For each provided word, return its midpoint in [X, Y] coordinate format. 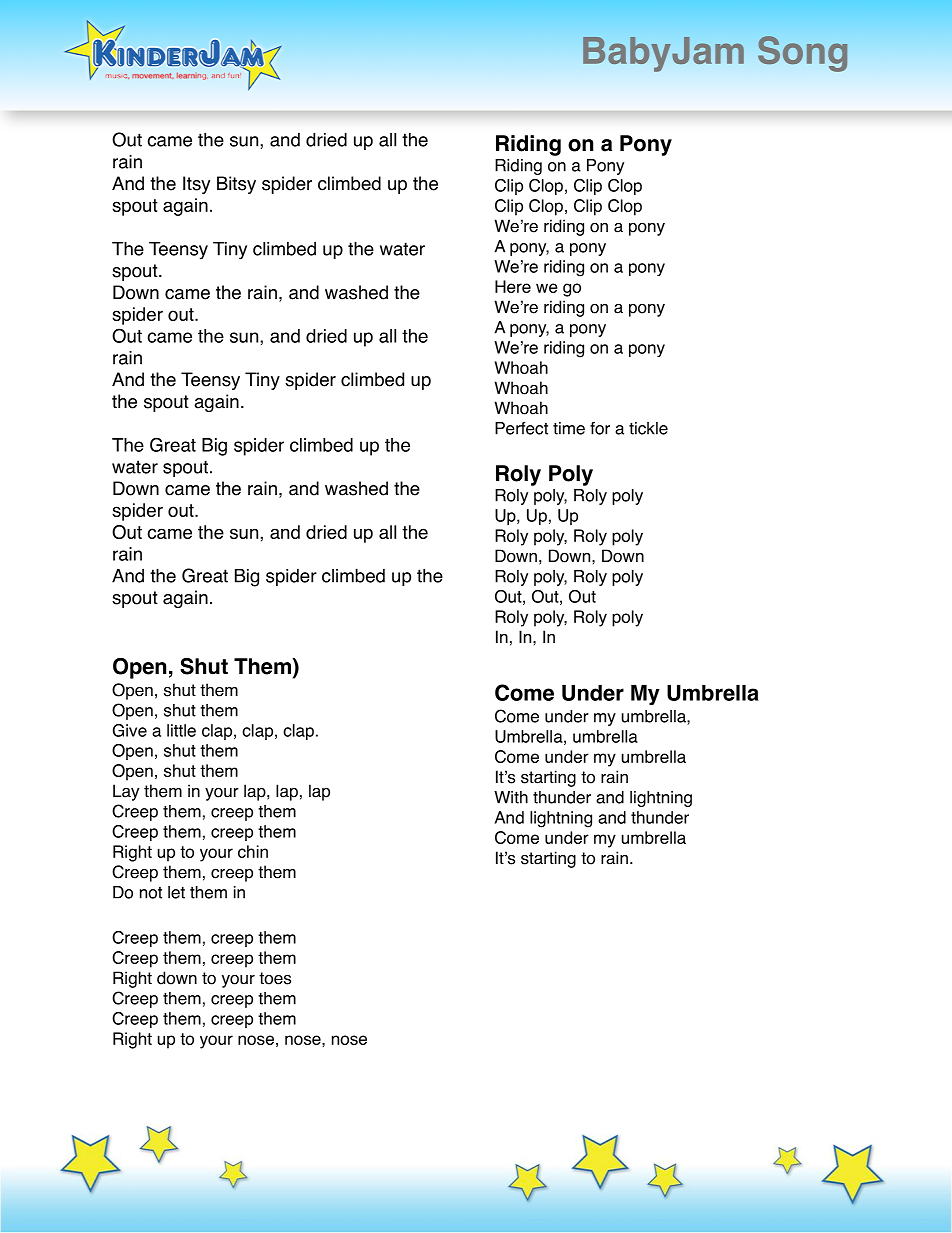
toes [275, 978]
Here [513, 286]
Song [802, 54]
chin [253, 851]
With [511, 797]
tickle [648, 428]
